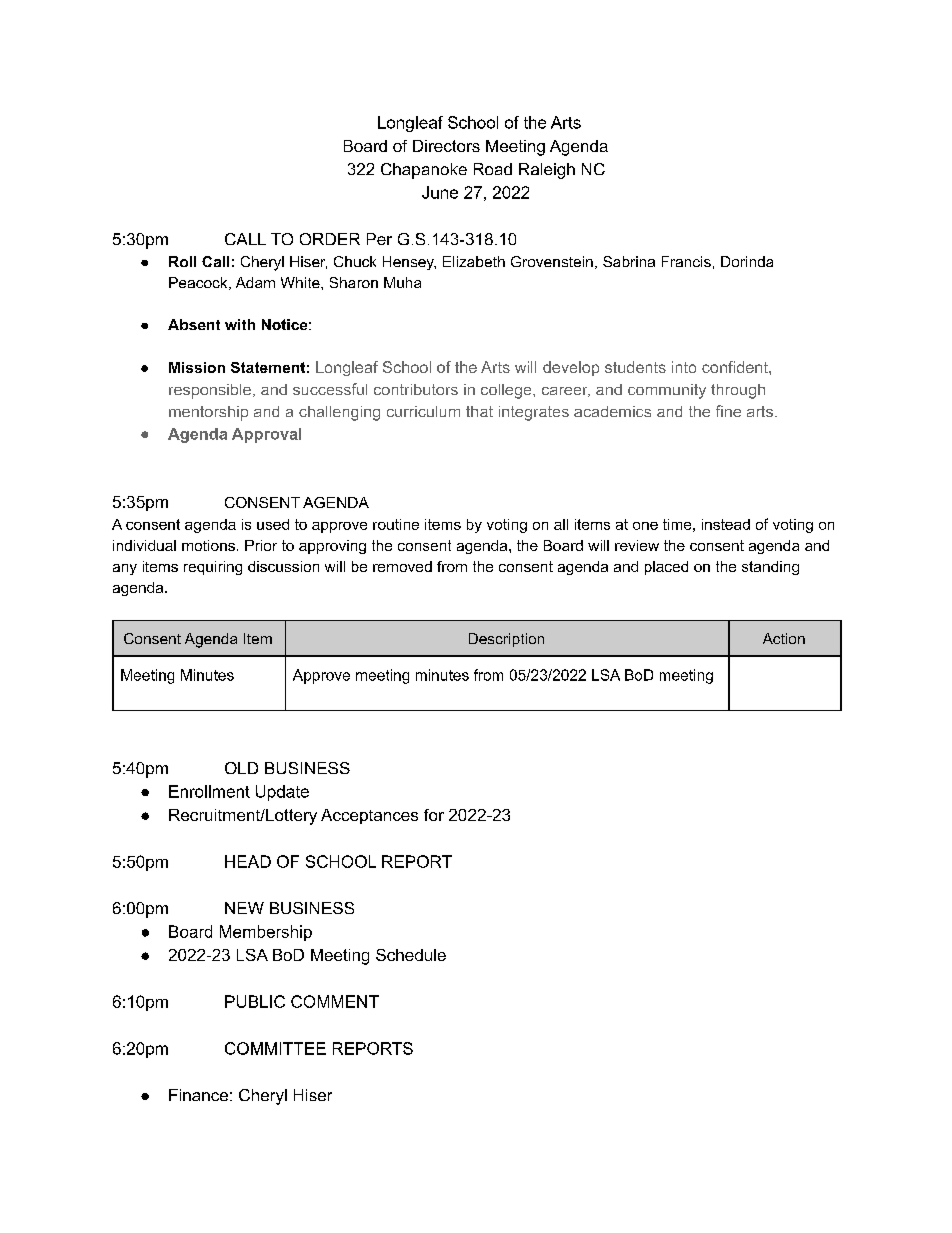 This screenshot has height=1233, width=952. What do you see at coordinates (330, 239) in the screenshot?
I see `ORDER` at bounding box center [330, 239].
